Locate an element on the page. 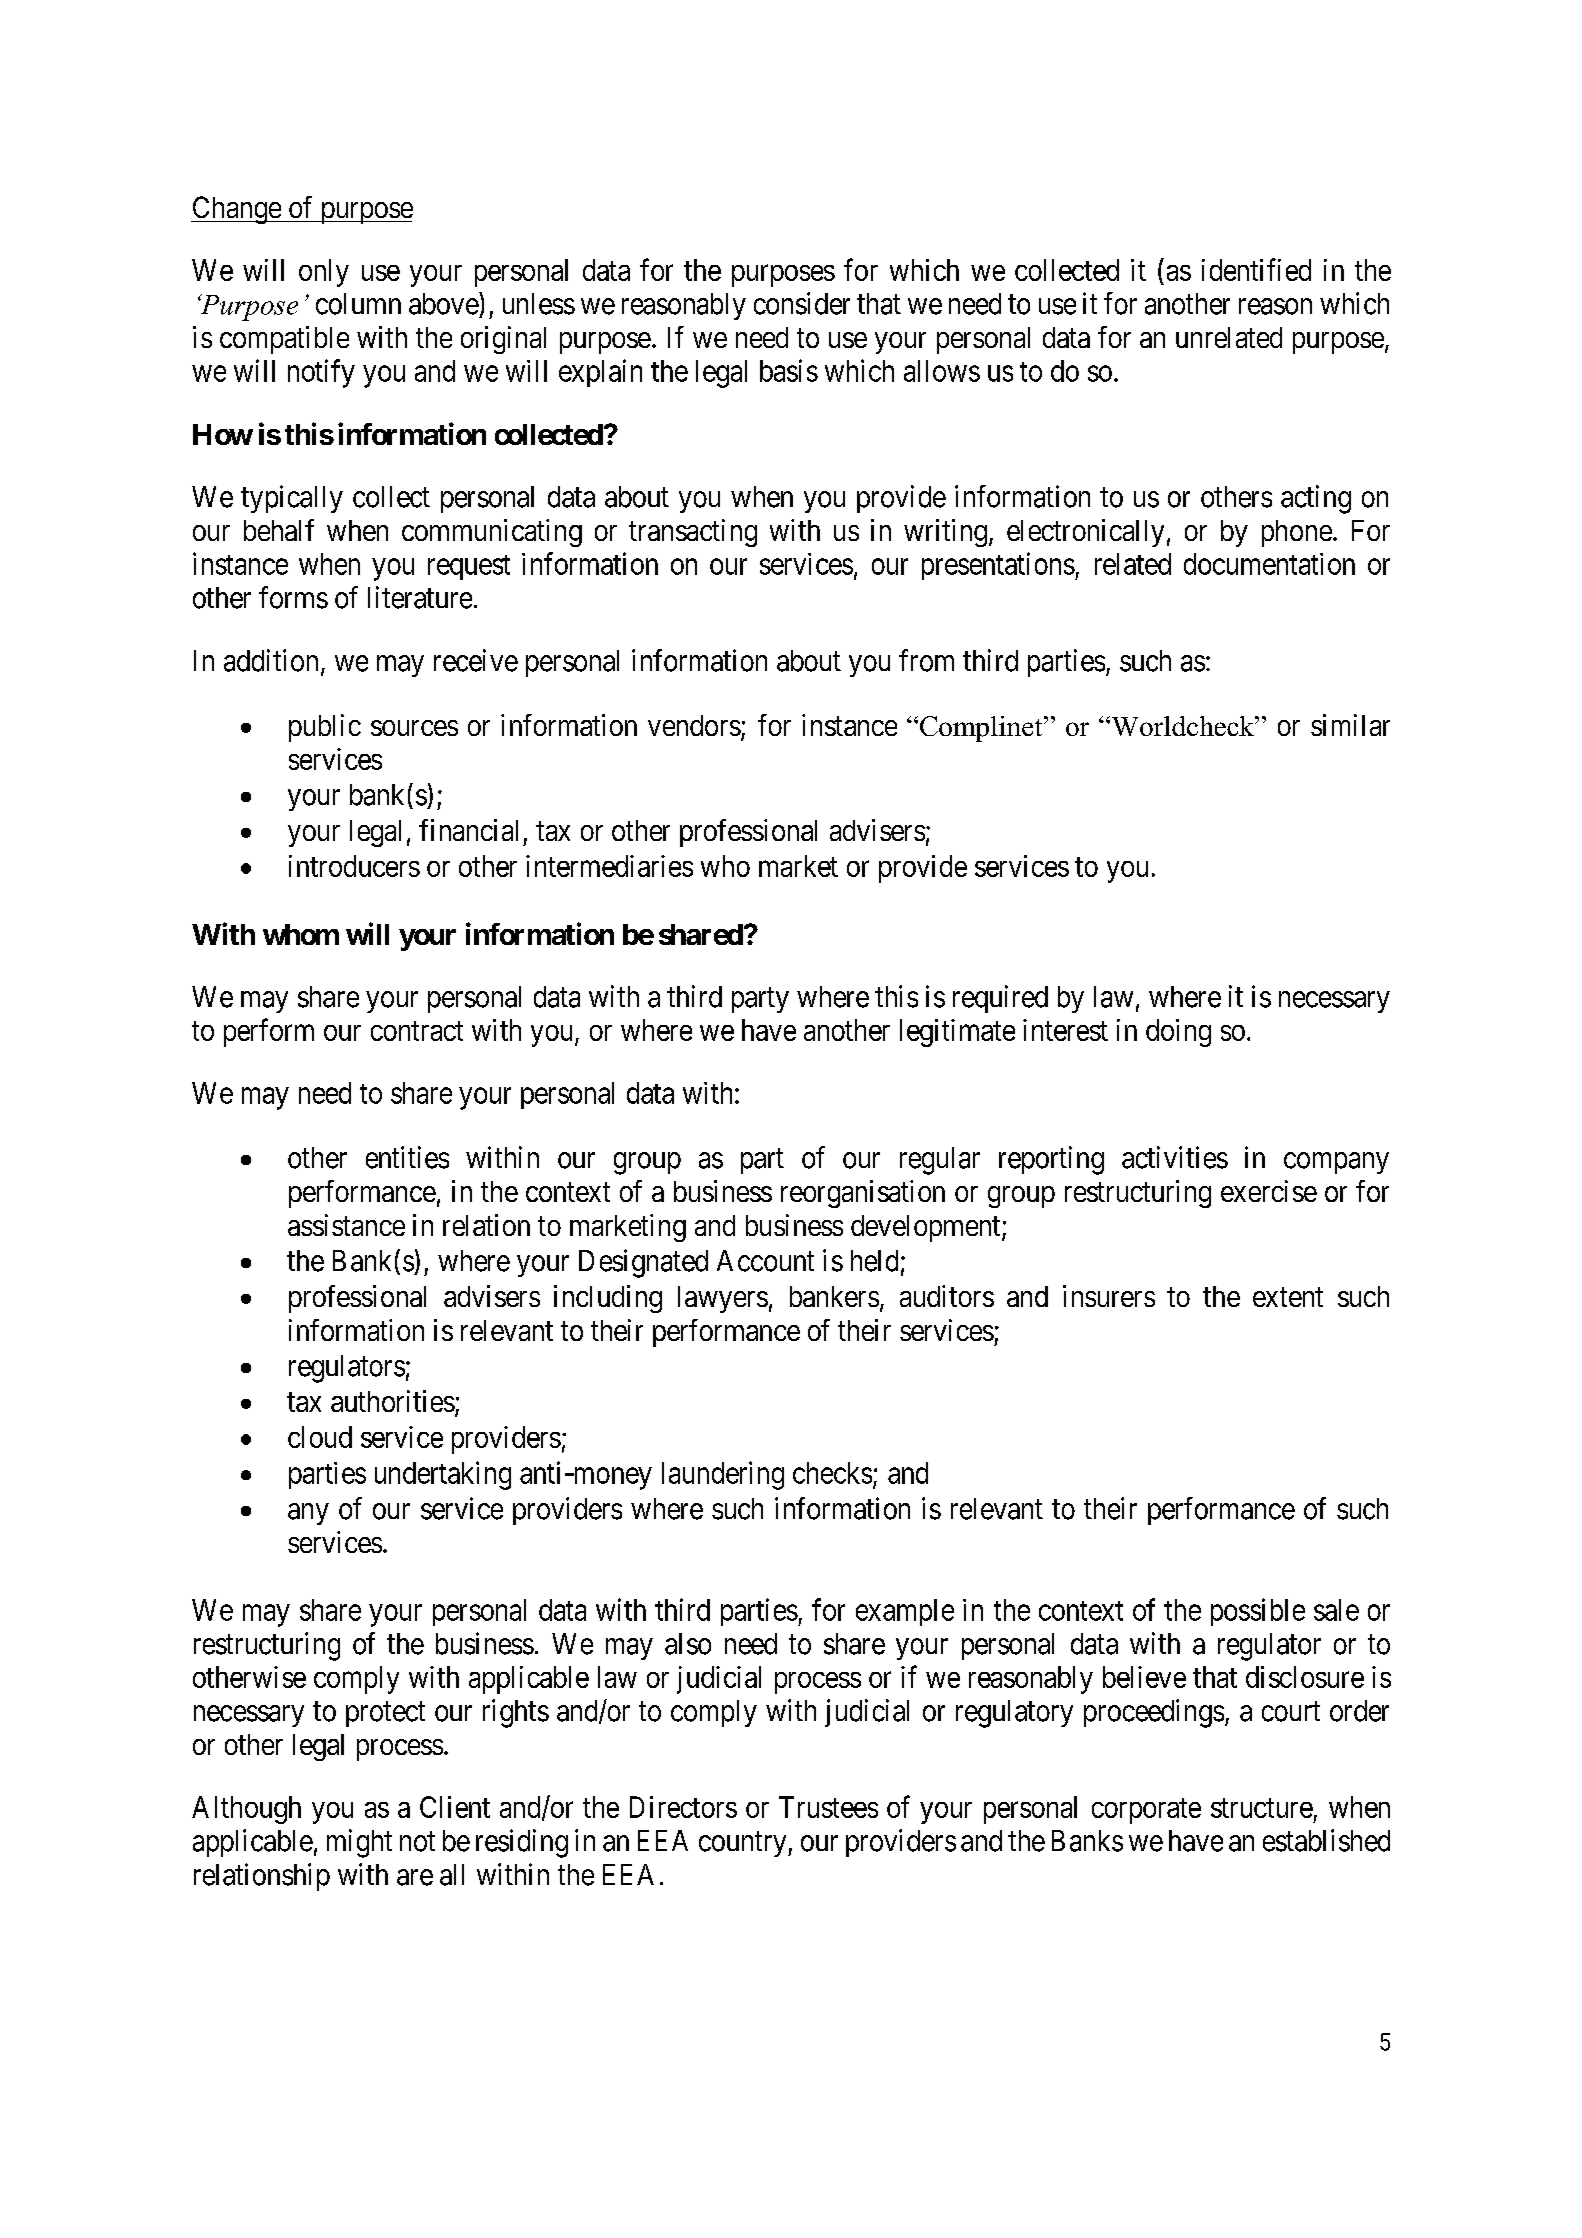 The height and width of the document is (2238, 1582). identified is located at coordinates (1256, 269).
